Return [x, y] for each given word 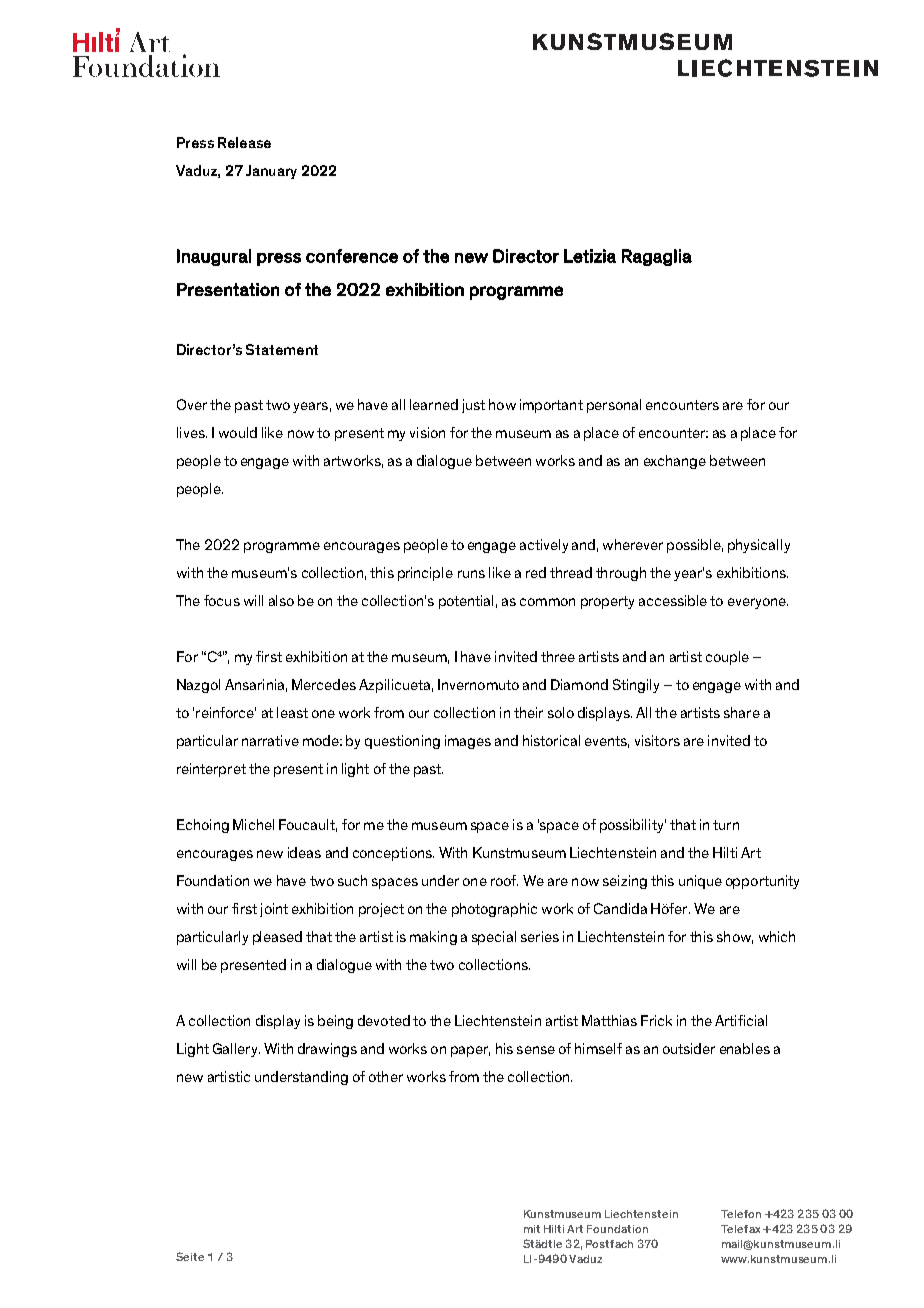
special [494, 938]
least [292, 712]
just [473, 406]
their [528, 712]
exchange [675, 462]
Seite [190, 1256]
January [271, 172]
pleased [277, 938]
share [742, 712]
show [735, 937]
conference [352, 256]
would [238, 432]
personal [614, 406]
